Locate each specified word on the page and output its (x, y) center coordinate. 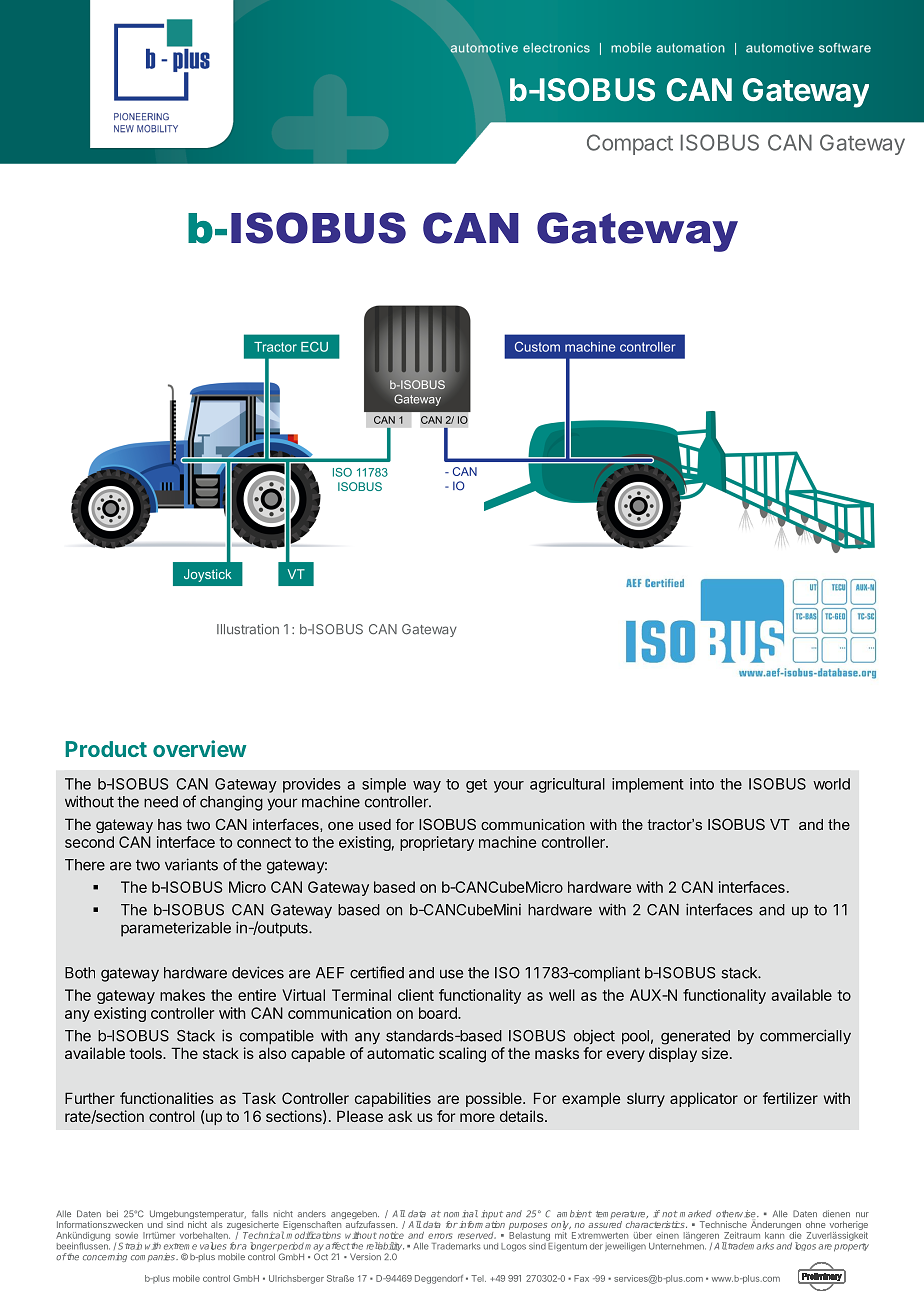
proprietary (437, 843)
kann (774, 1235)
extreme (180, 1246)
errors (440, 1236)
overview (199, 748)
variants (191, 864)
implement (648, 785)
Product (106, 749)
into (702, 784)
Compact (630, 144)
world (831, 784)
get (476, 786)
